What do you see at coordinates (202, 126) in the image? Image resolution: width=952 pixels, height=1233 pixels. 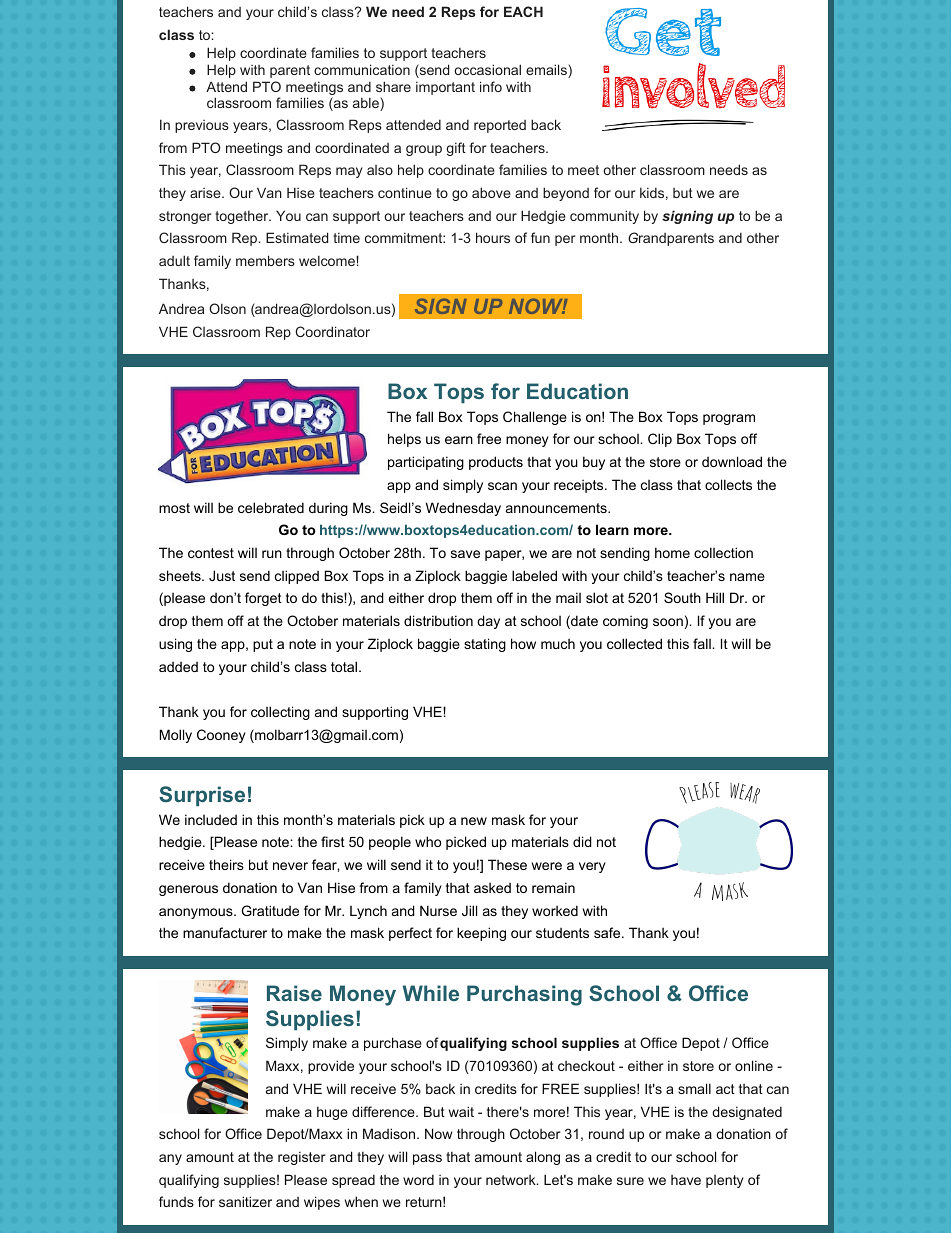 I see `previous` at bounding box center [202, 126].
